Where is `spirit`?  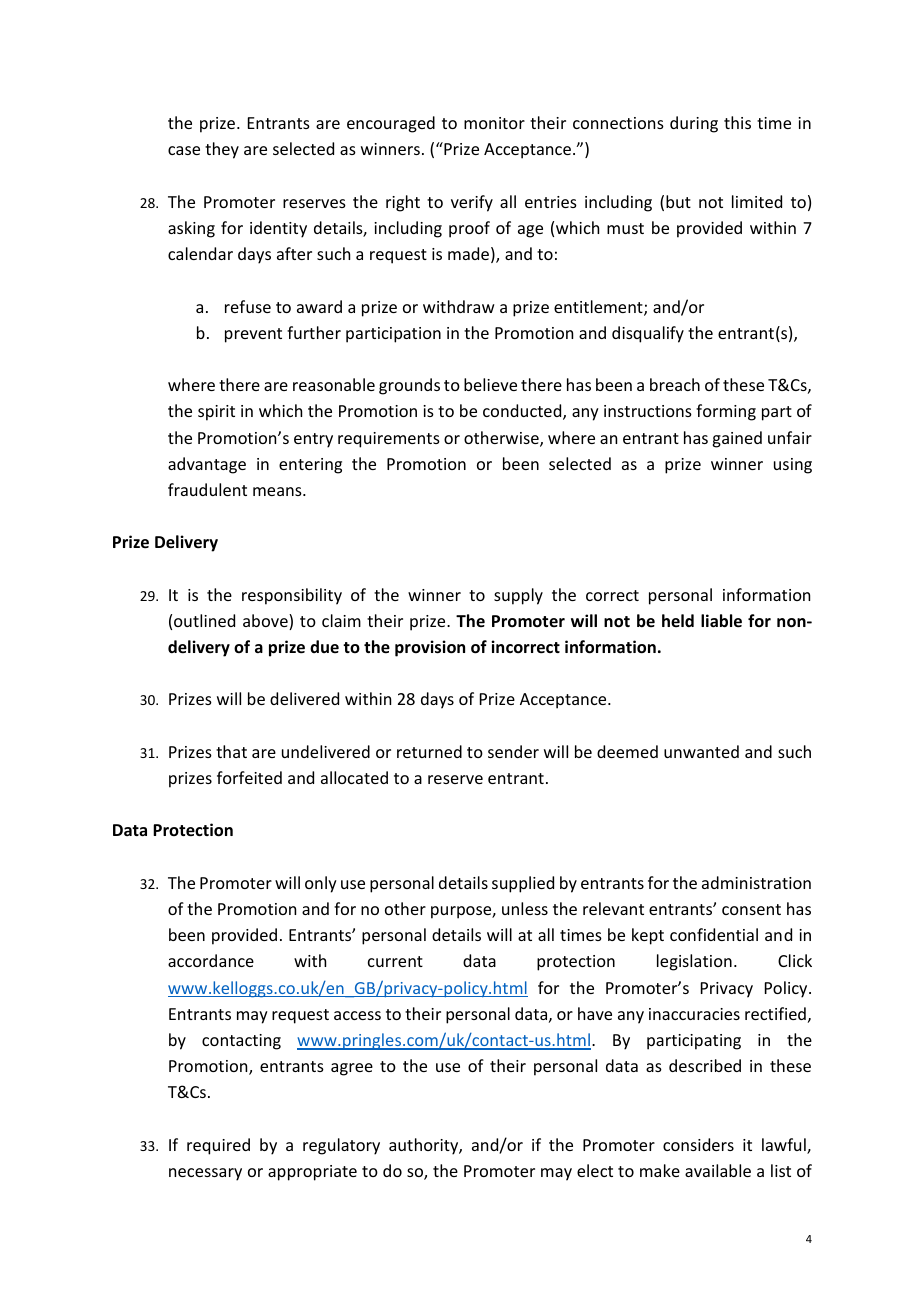 spirit is located at coordinates (216, 413).
